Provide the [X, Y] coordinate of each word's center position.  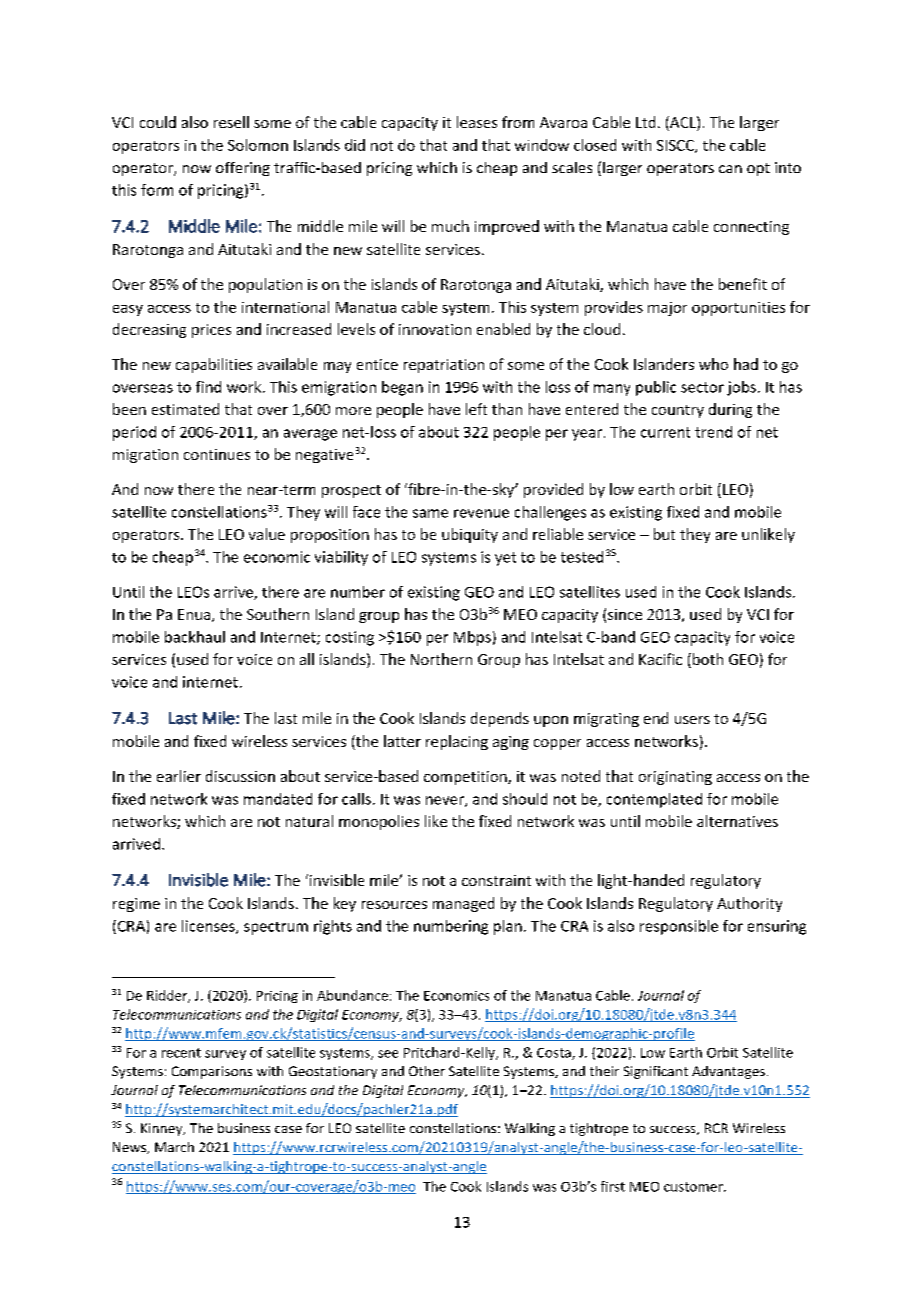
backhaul [195, 637]
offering [243, 169]
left [476, 409]
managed [463, 904]
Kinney [163, 1129]
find [208, 387]
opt [758, 169]
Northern [441, 659]
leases [477, 122]
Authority [749, 904]
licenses [209, 927]
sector [702, 387]
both [708, 659]
